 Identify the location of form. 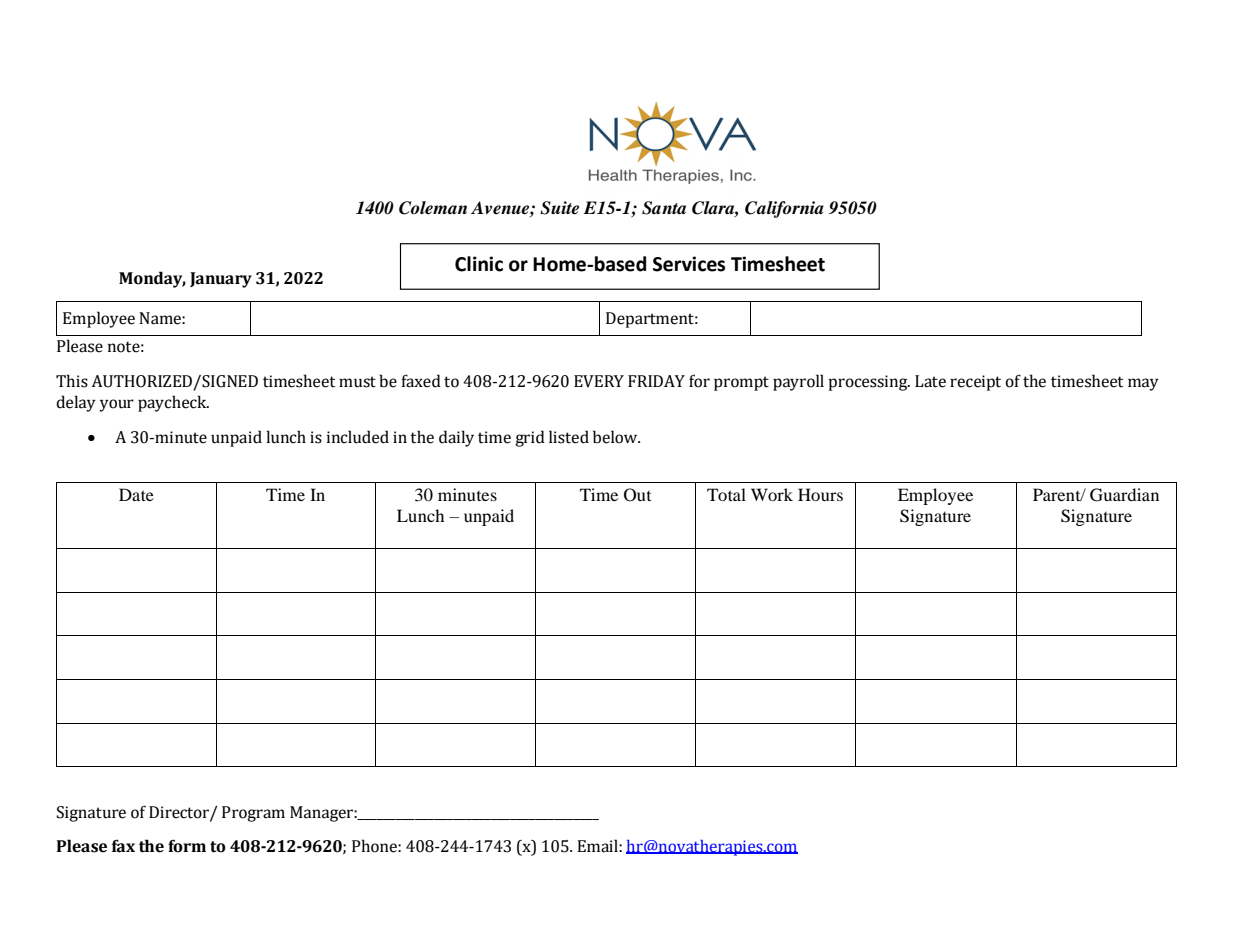
(187, 846).
